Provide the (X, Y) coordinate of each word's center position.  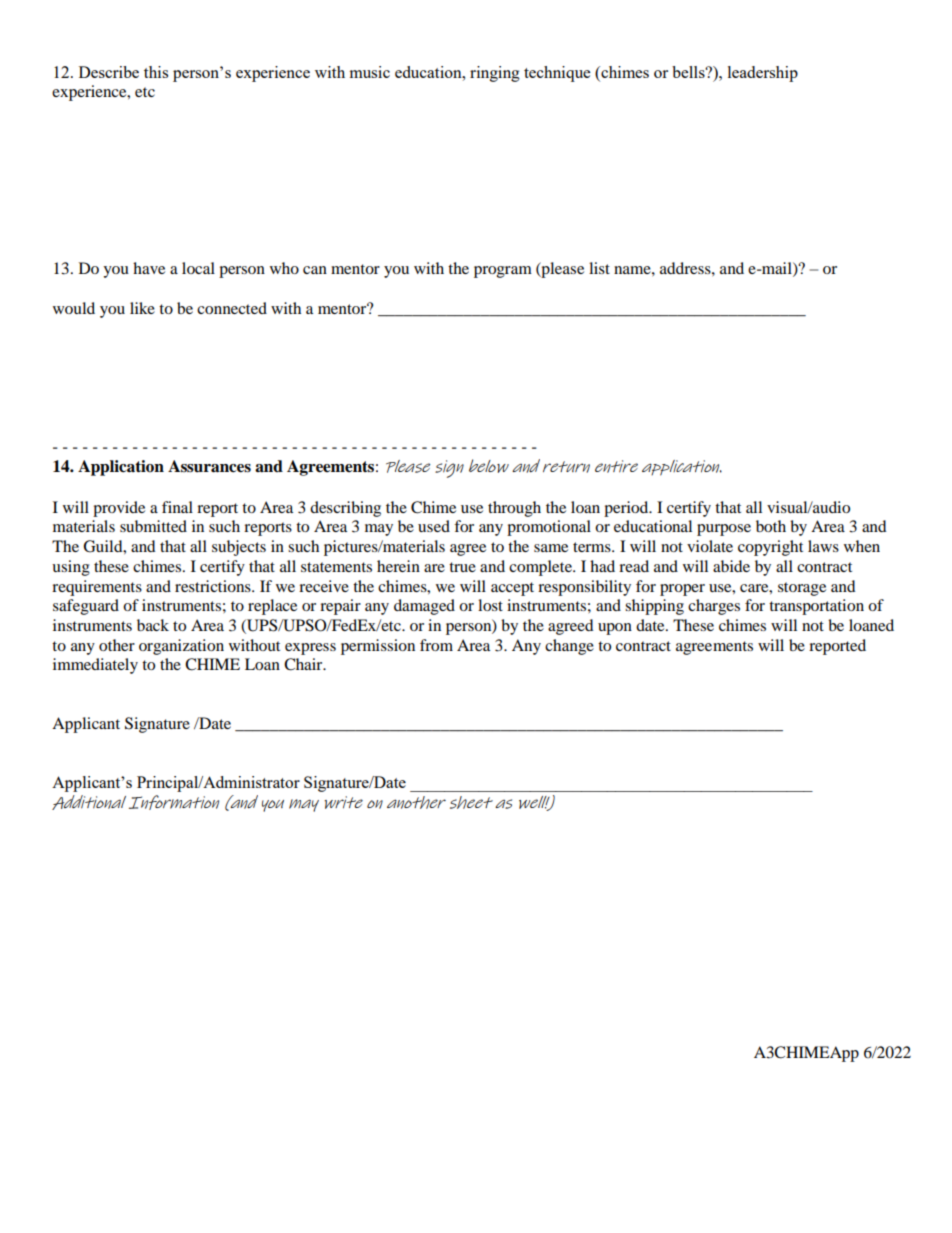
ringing (495, 74)
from (436, 645)
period (627, 509)
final (177, 507)
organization (181, 647)
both (771, 526)
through (514, 509)
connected (232, 308)
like (142, 308)
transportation (816, 607)
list (599, 268)
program (503, 272)
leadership (763, 74)
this (156, 72)
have (149, 268)
